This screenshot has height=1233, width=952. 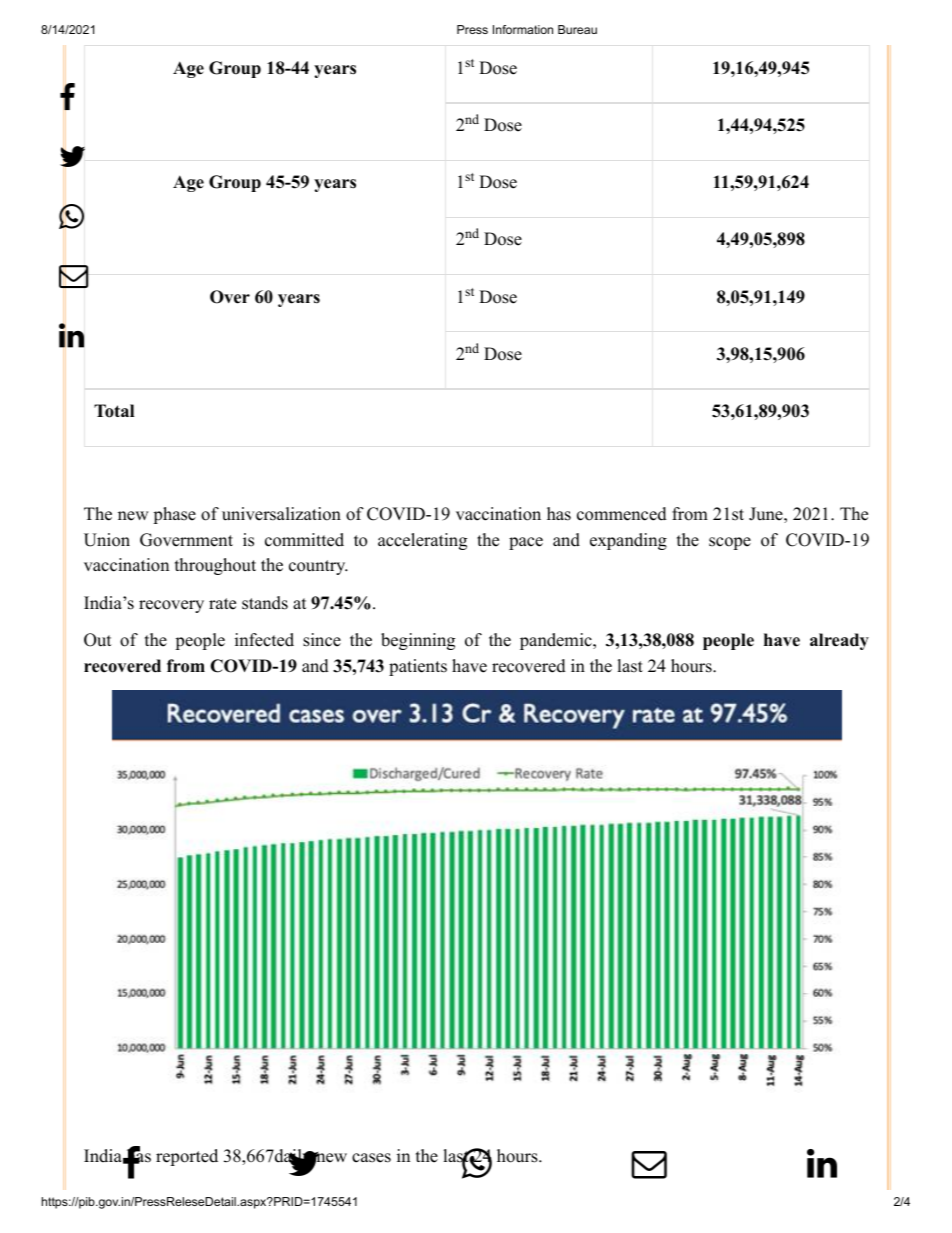 I want to click on patients, so click(x=418, y=667).
